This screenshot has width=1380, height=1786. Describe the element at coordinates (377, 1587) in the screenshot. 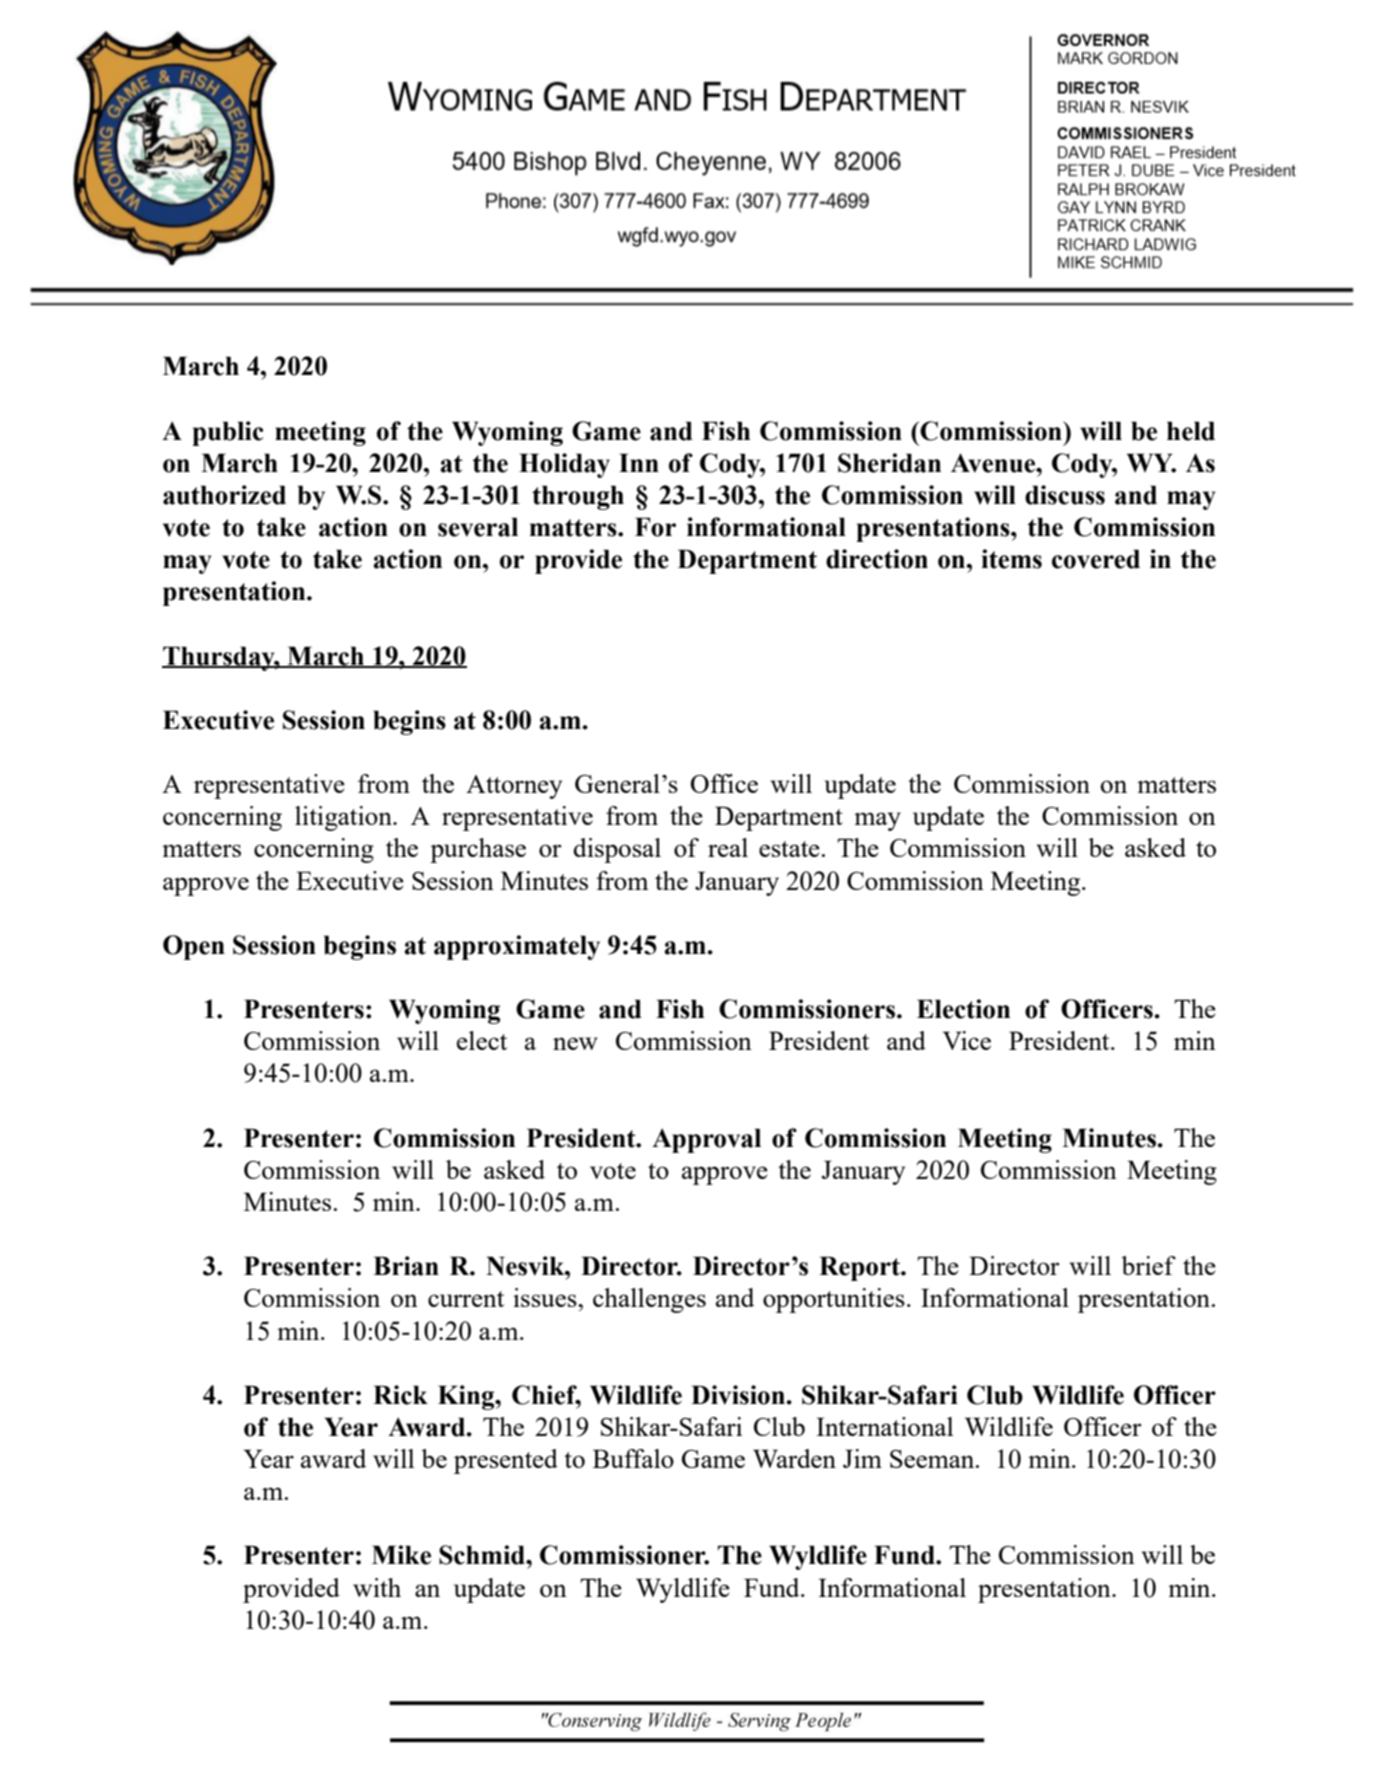

I see `with` at that location.
